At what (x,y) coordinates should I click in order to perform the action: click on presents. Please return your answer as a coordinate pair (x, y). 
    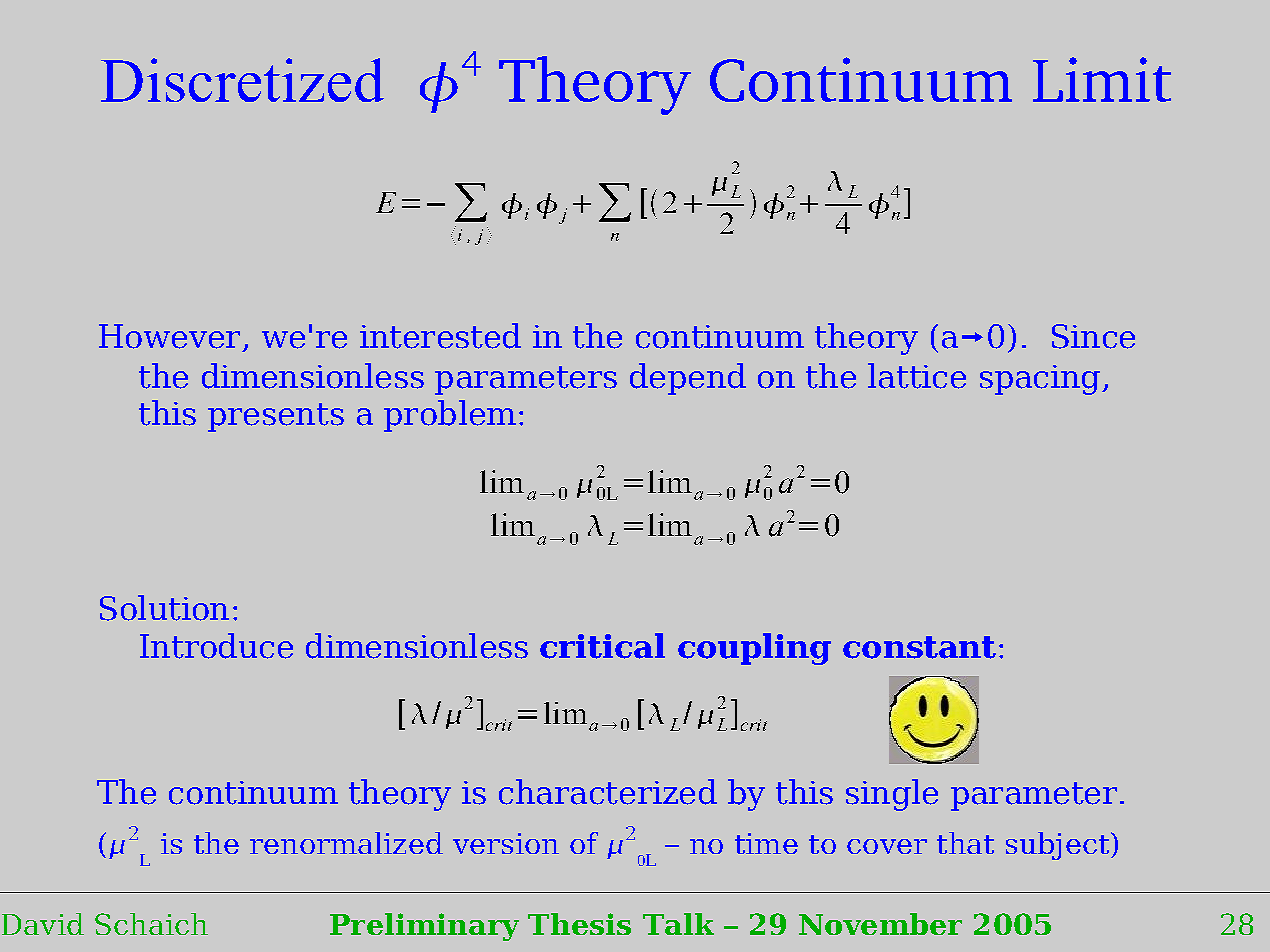
    Looking at the image, I should click on (276, 417).
